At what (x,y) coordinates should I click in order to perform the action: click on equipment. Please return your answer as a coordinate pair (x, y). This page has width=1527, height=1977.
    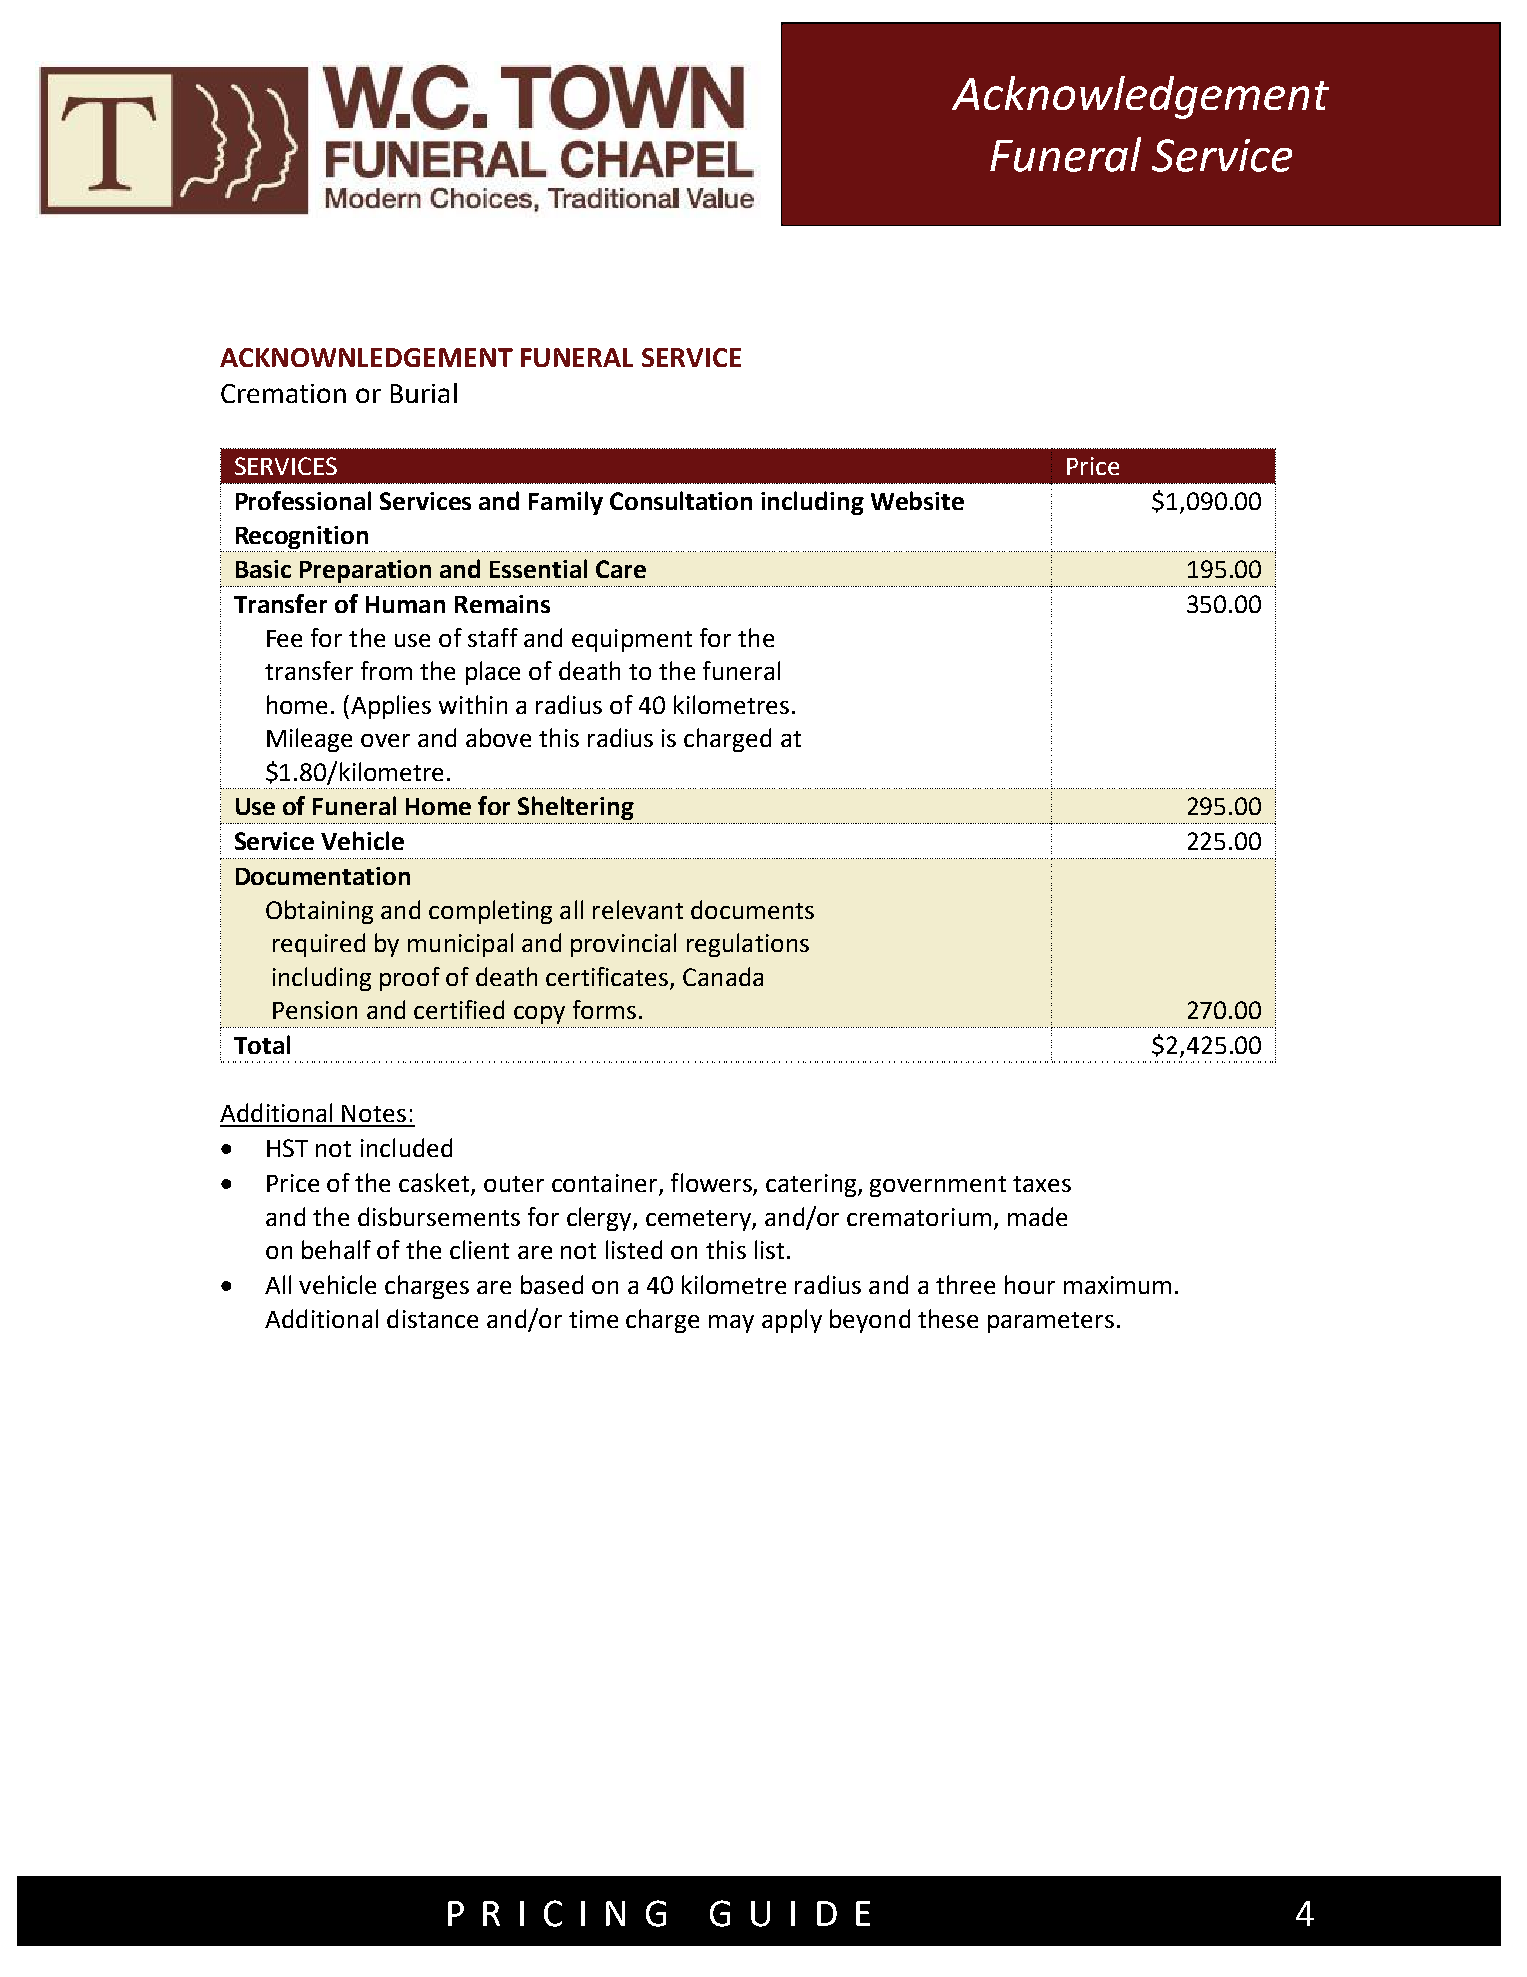
    Looking at the image, I should click on (632, 640).
